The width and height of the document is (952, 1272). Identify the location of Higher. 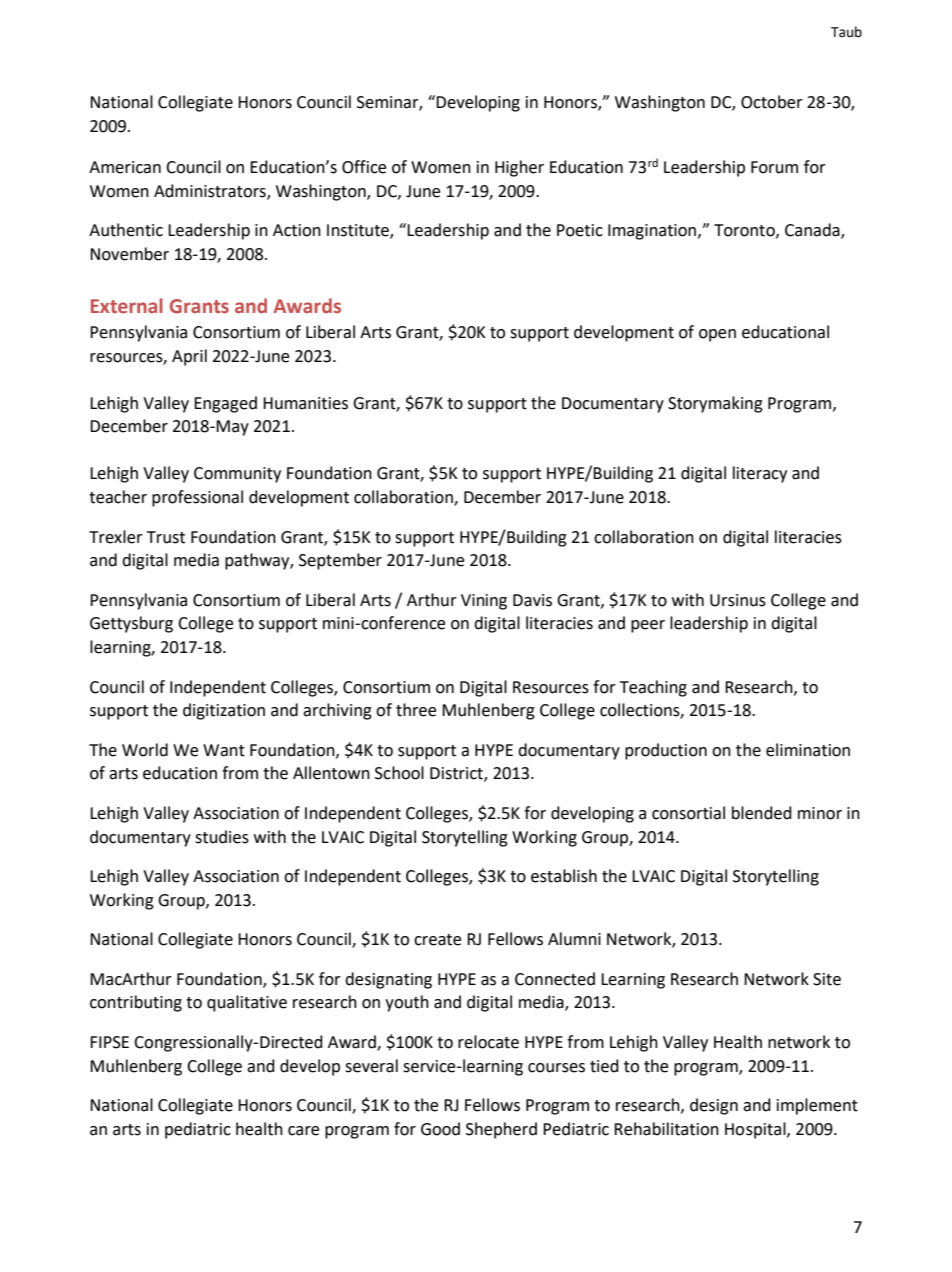
(519, 168).
